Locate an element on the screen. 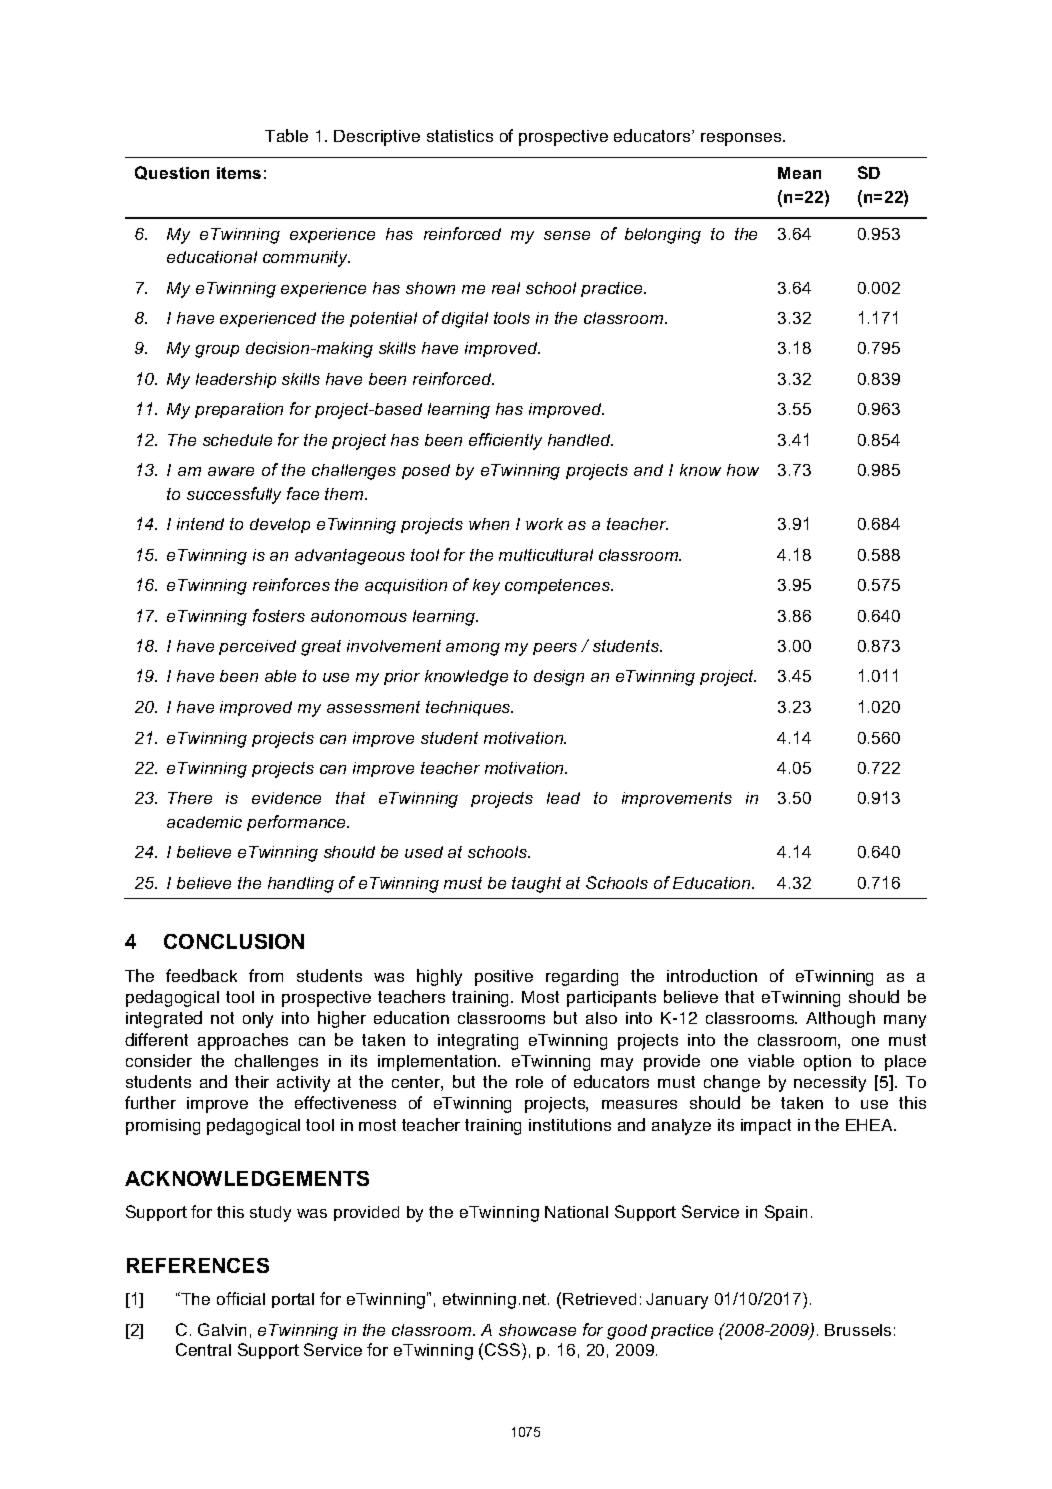 This screenshot has width=1052, height=1489. efficiently is located at coordinates (505, 441).
